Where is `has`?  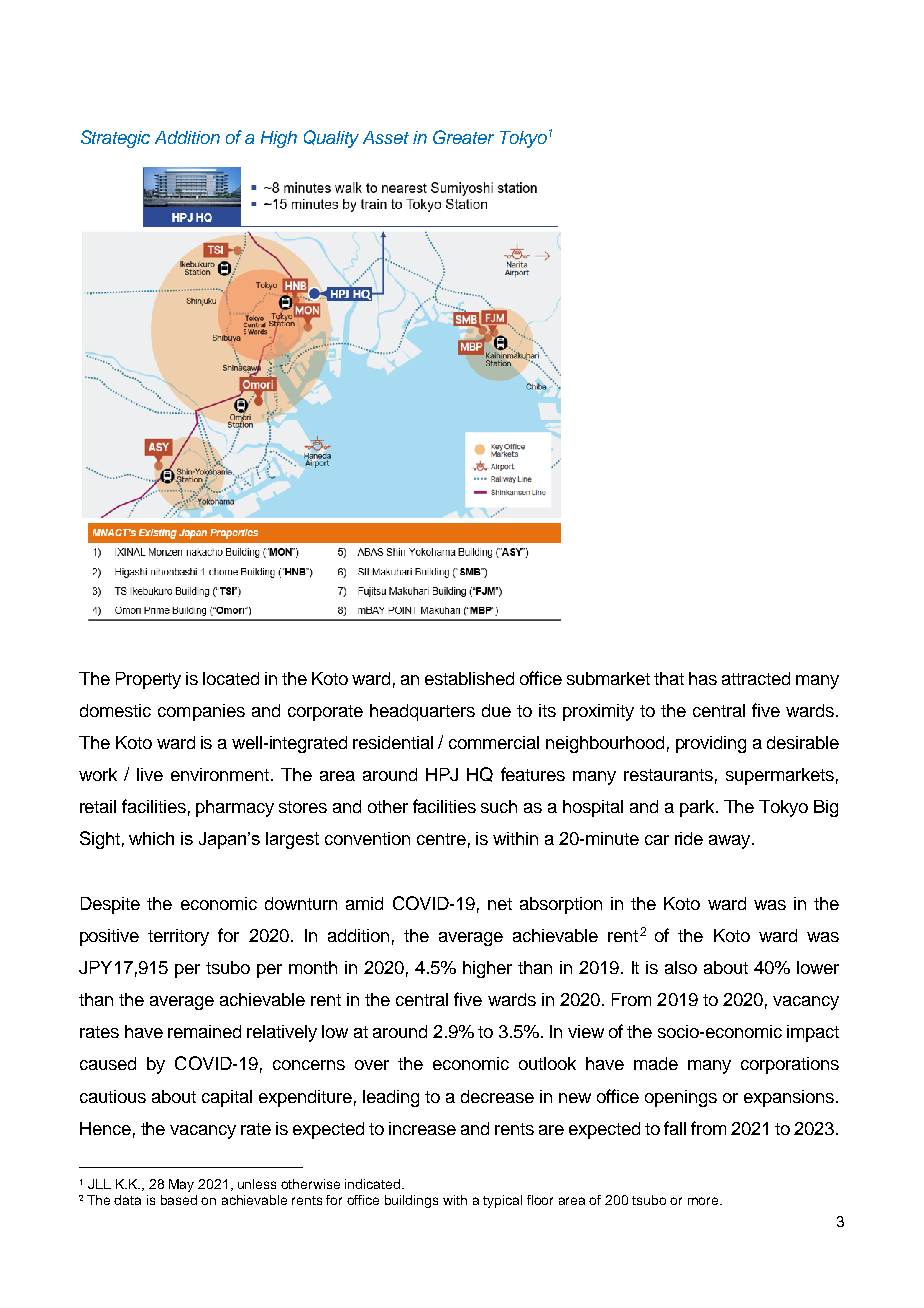
has is located at coordinates (703, 678).
